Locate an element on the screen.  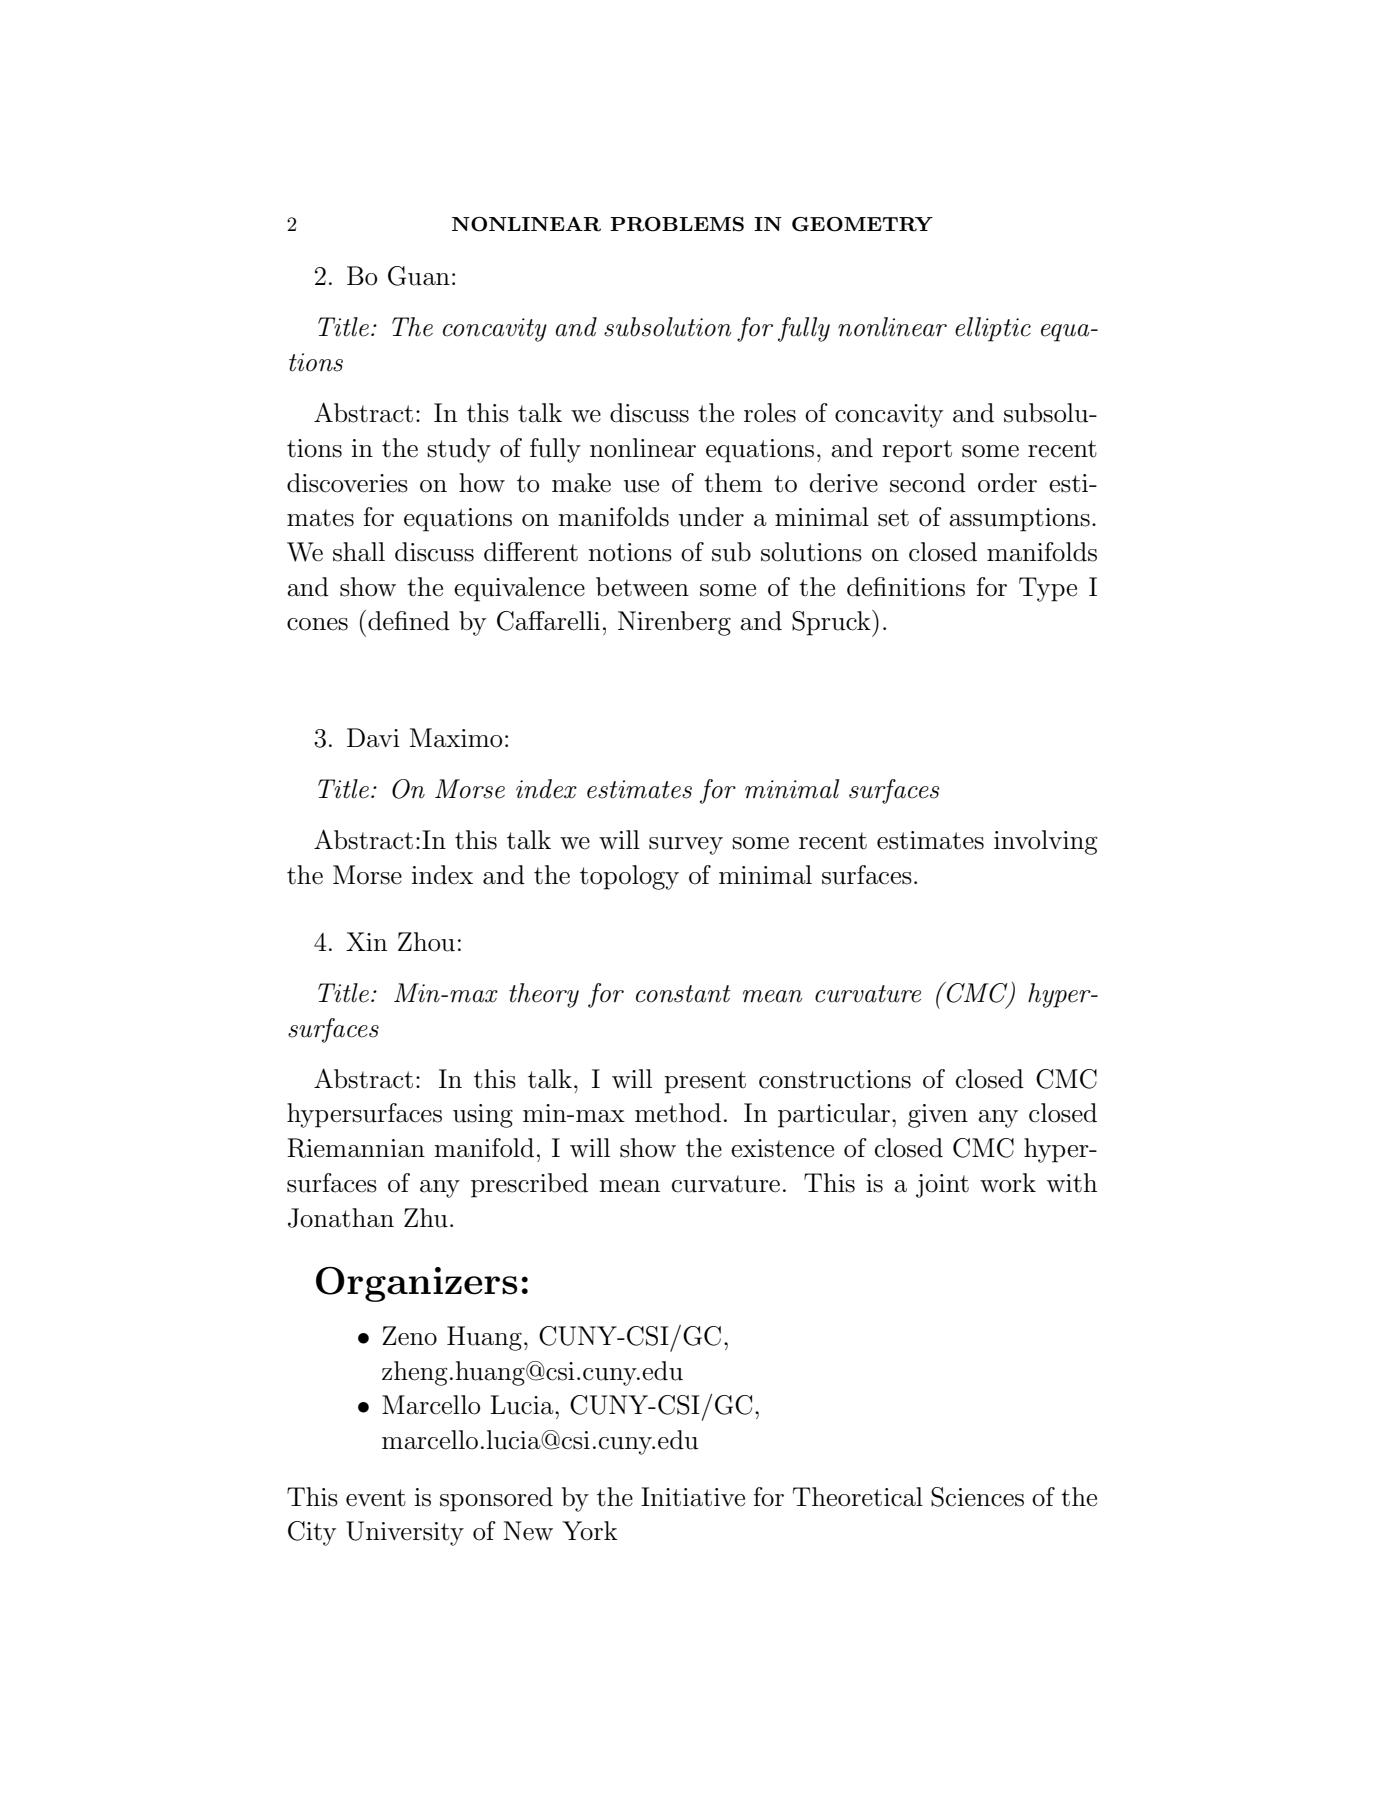
Initiative is located at coordinates (693, 1497).
